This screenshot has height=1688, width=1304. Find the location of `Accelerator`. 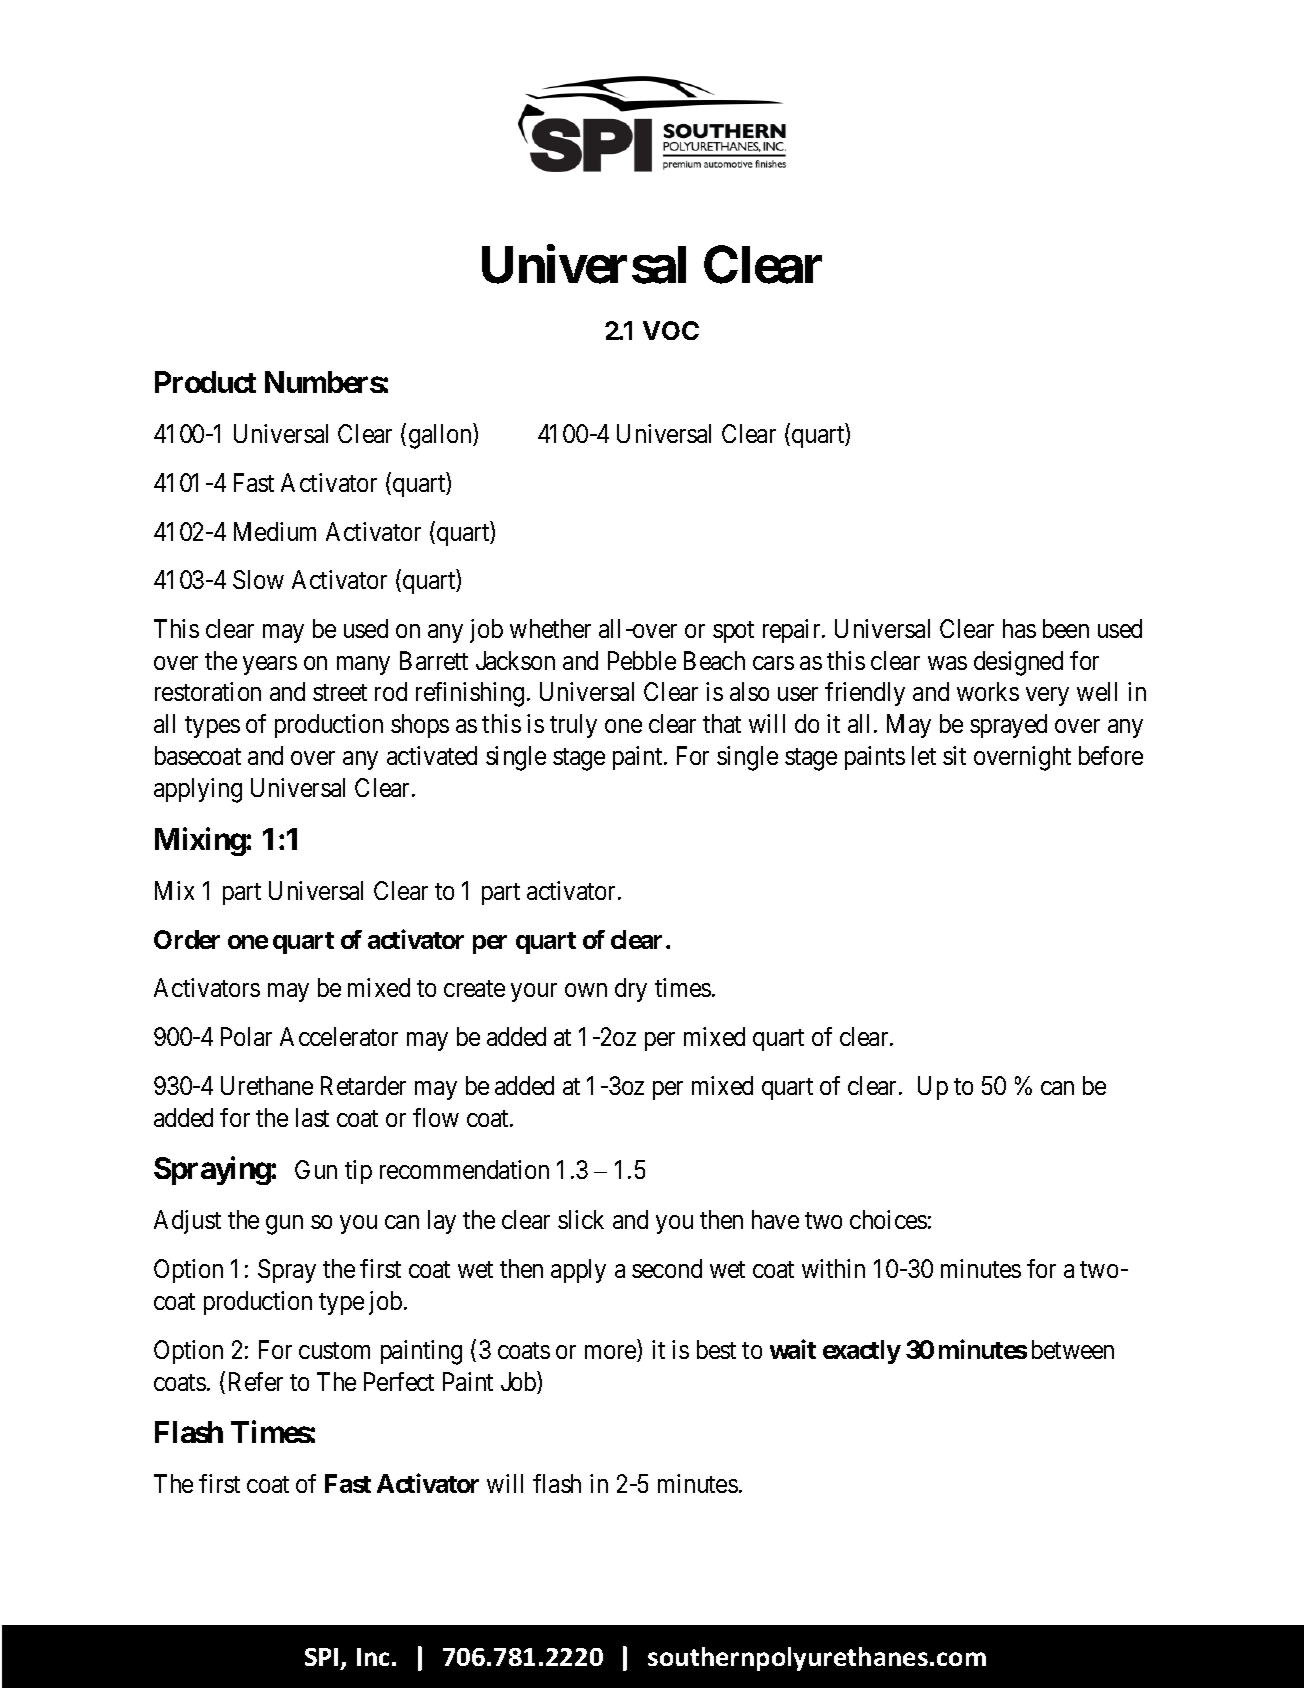

Accelerator is located at coordinates (339, 1036).
